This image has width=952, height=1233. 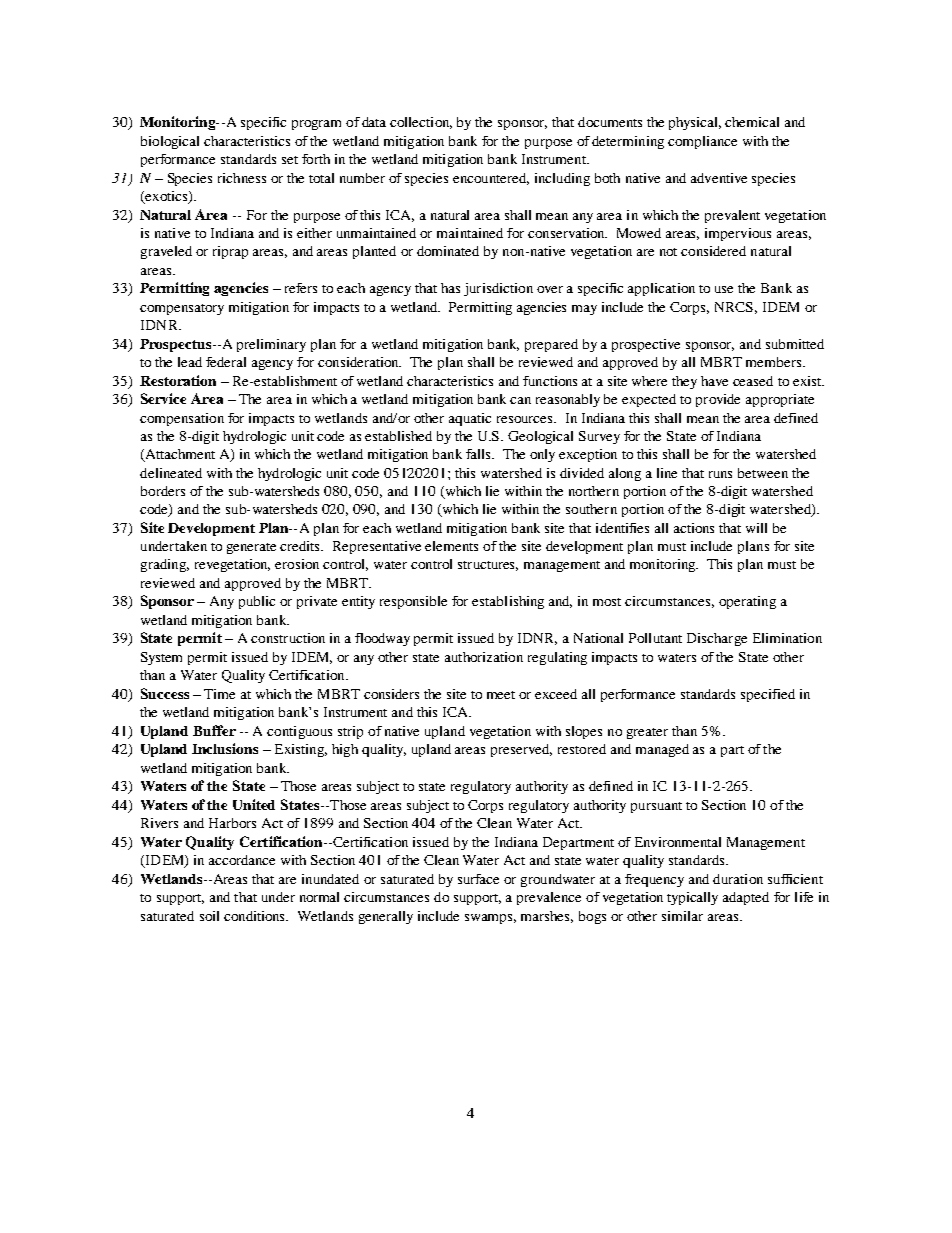 What do you see at coordinates (746, 898) in the image?
I see `adapted` at bounding box center [746, 898].
